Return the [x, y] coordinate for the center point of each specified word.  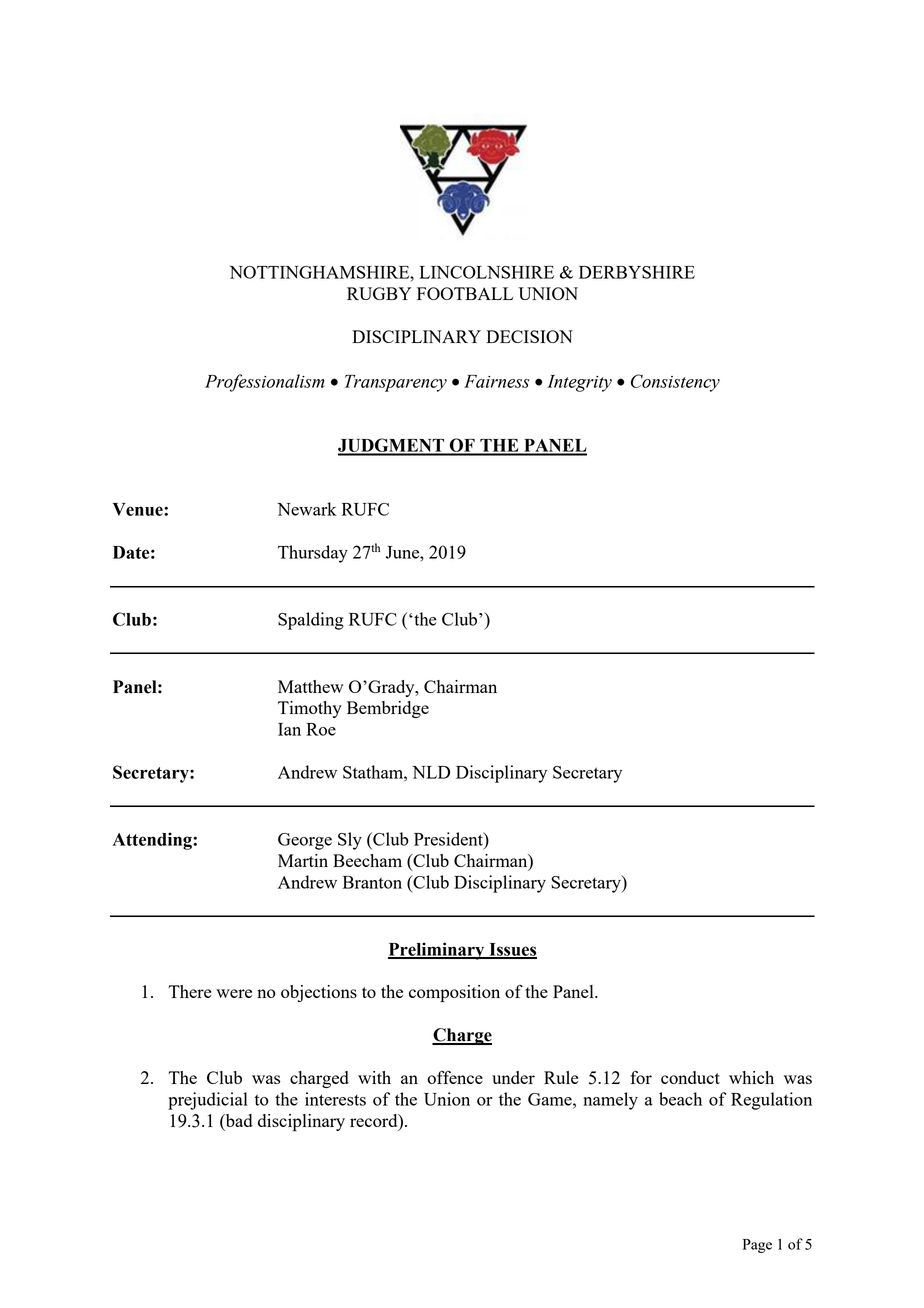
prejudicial [208, 1101]
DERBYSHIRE [637, 272]
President [449, 839]
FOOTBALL [465, 293]
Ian [289, 729]
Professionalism [265, 383]
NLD [431, 772]
